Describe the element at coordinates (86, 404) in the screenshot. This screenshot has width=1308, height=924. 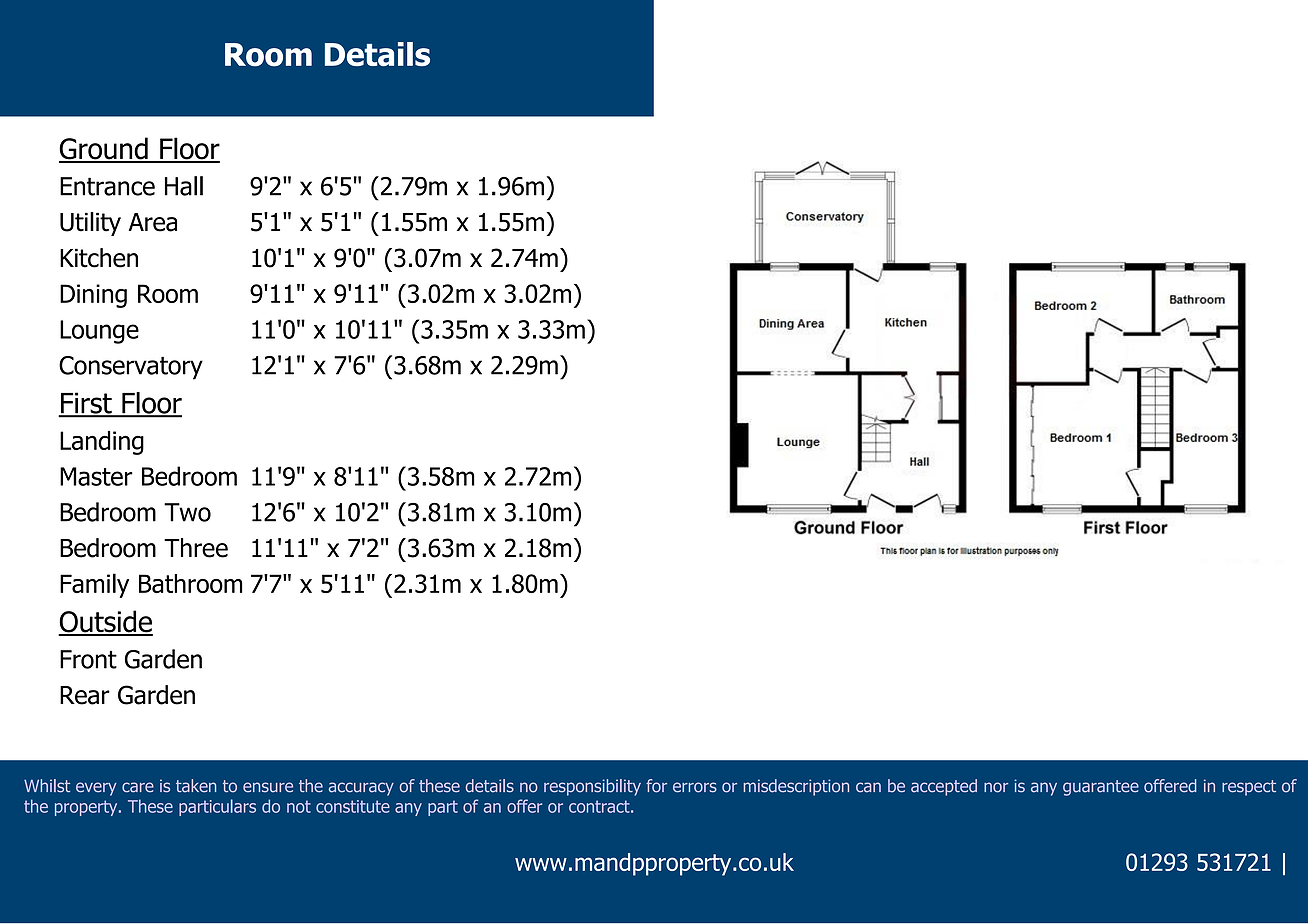
I see `First` at that location.
